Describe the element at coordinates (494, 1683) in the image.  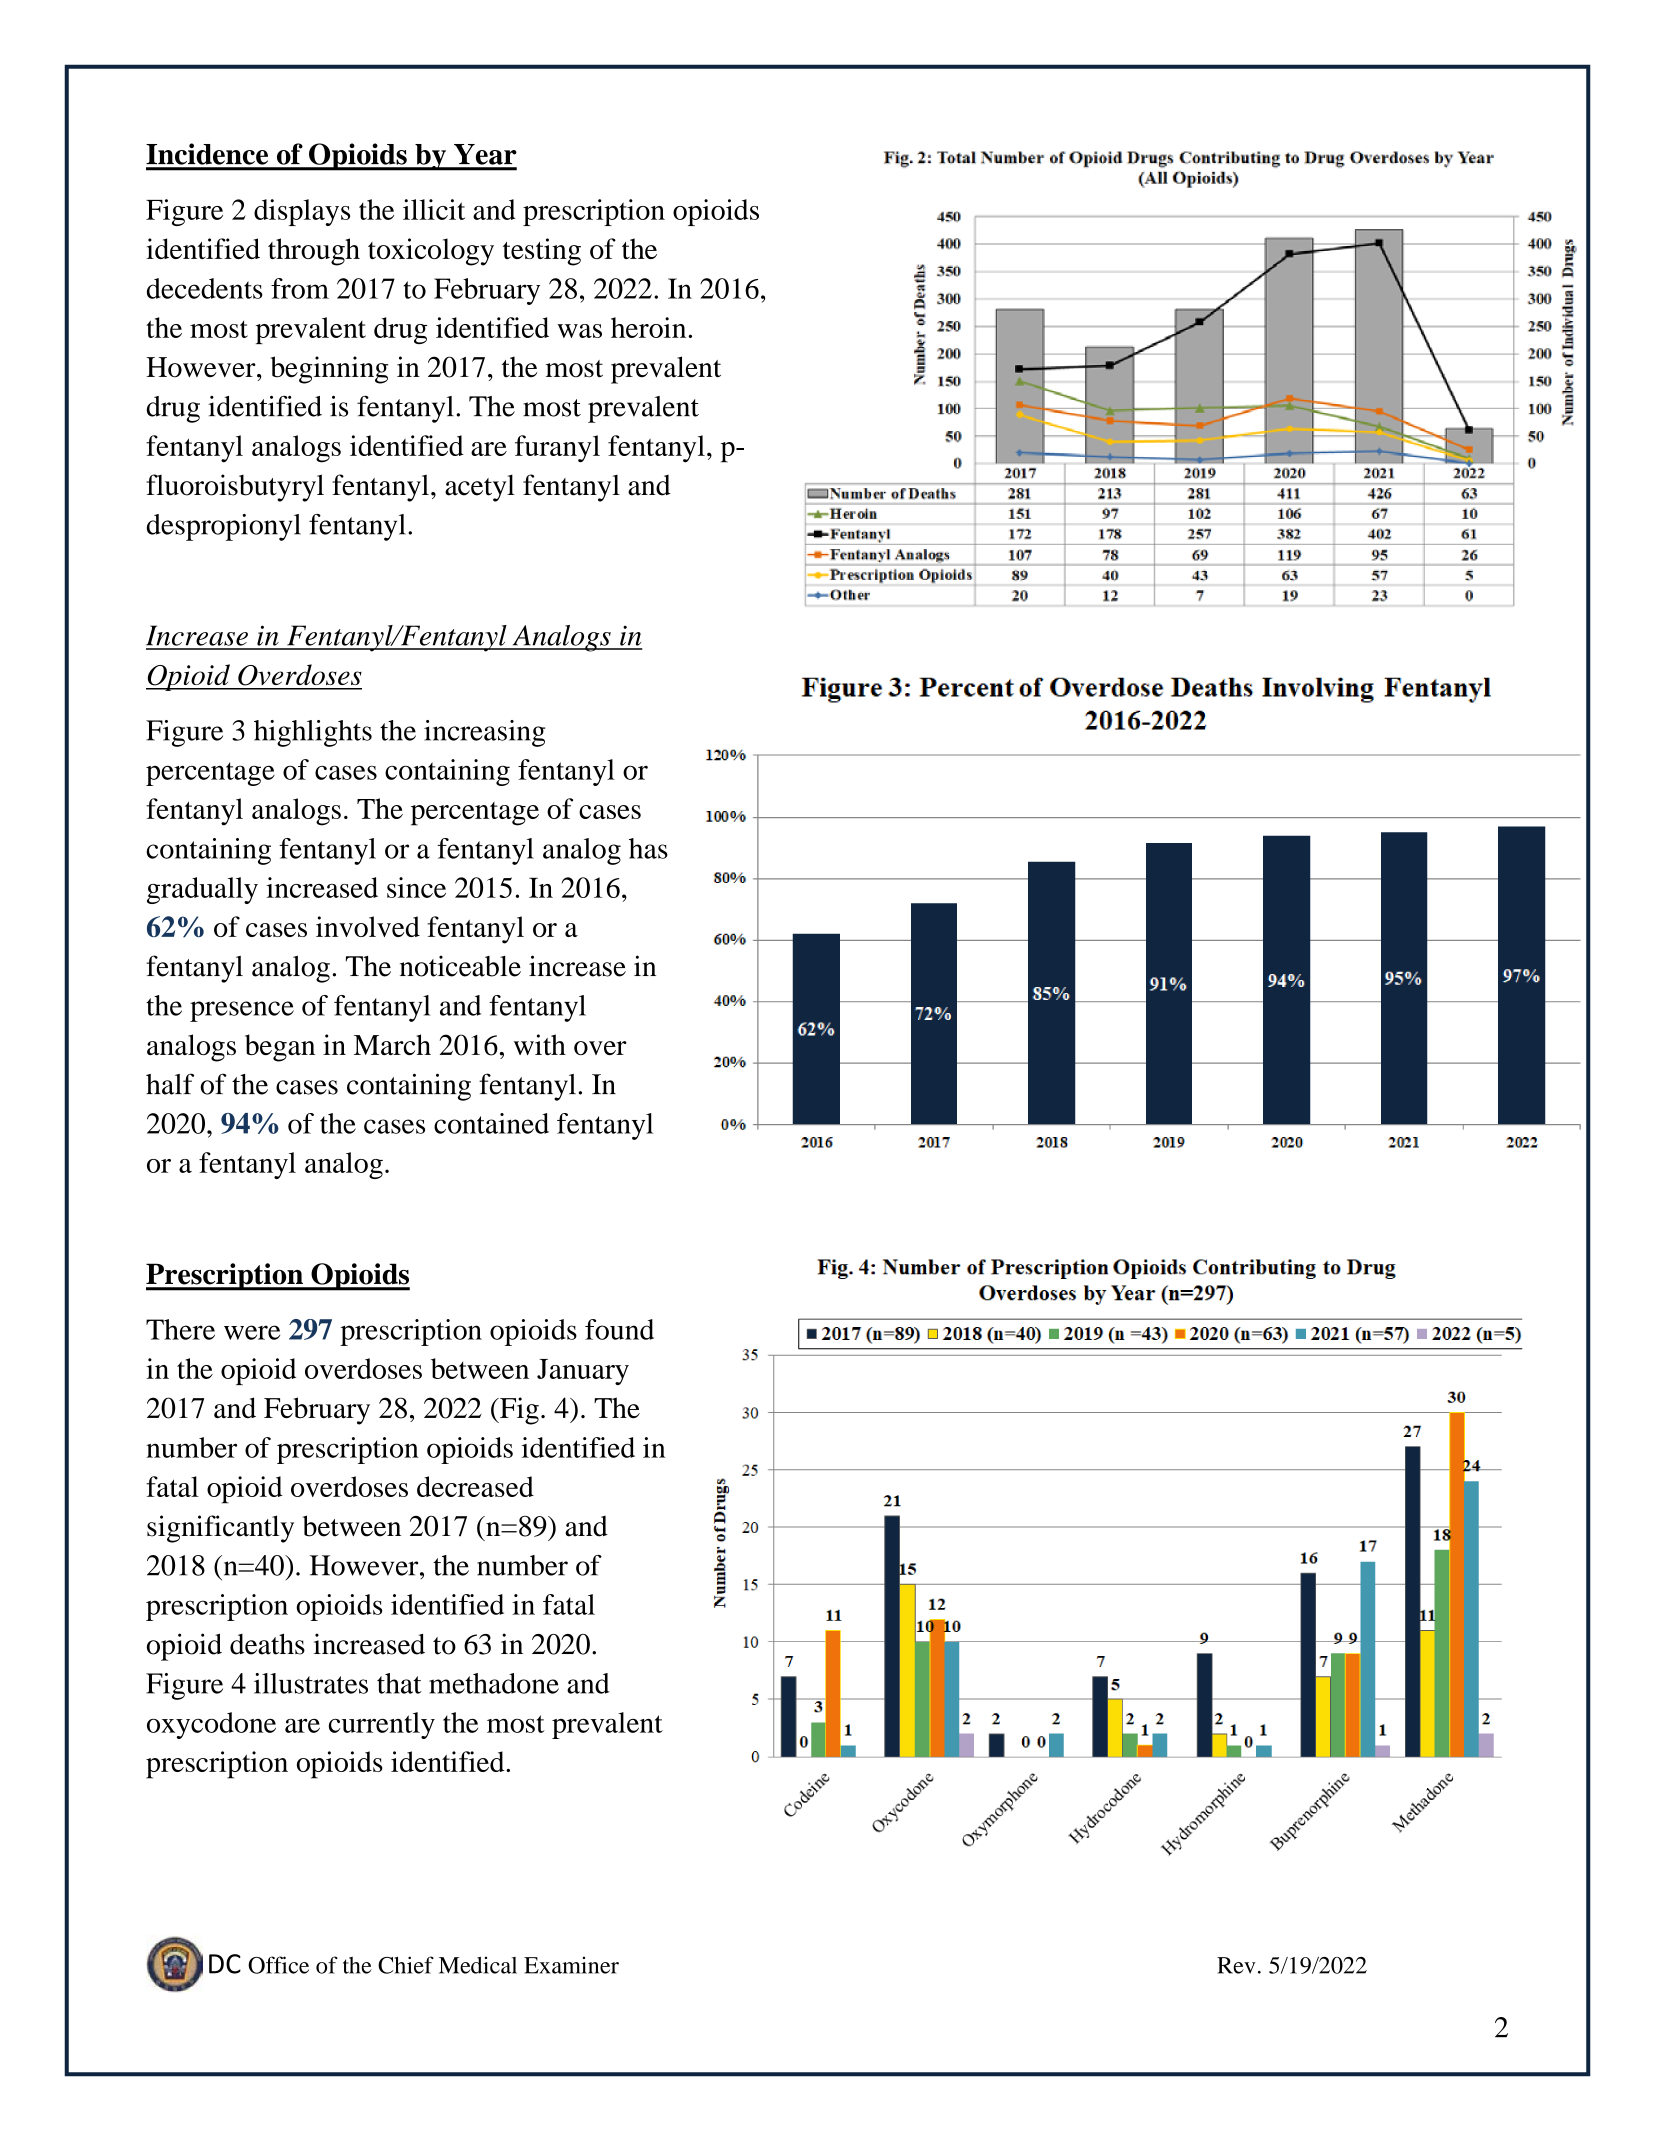
I see `methadone` at that location.
